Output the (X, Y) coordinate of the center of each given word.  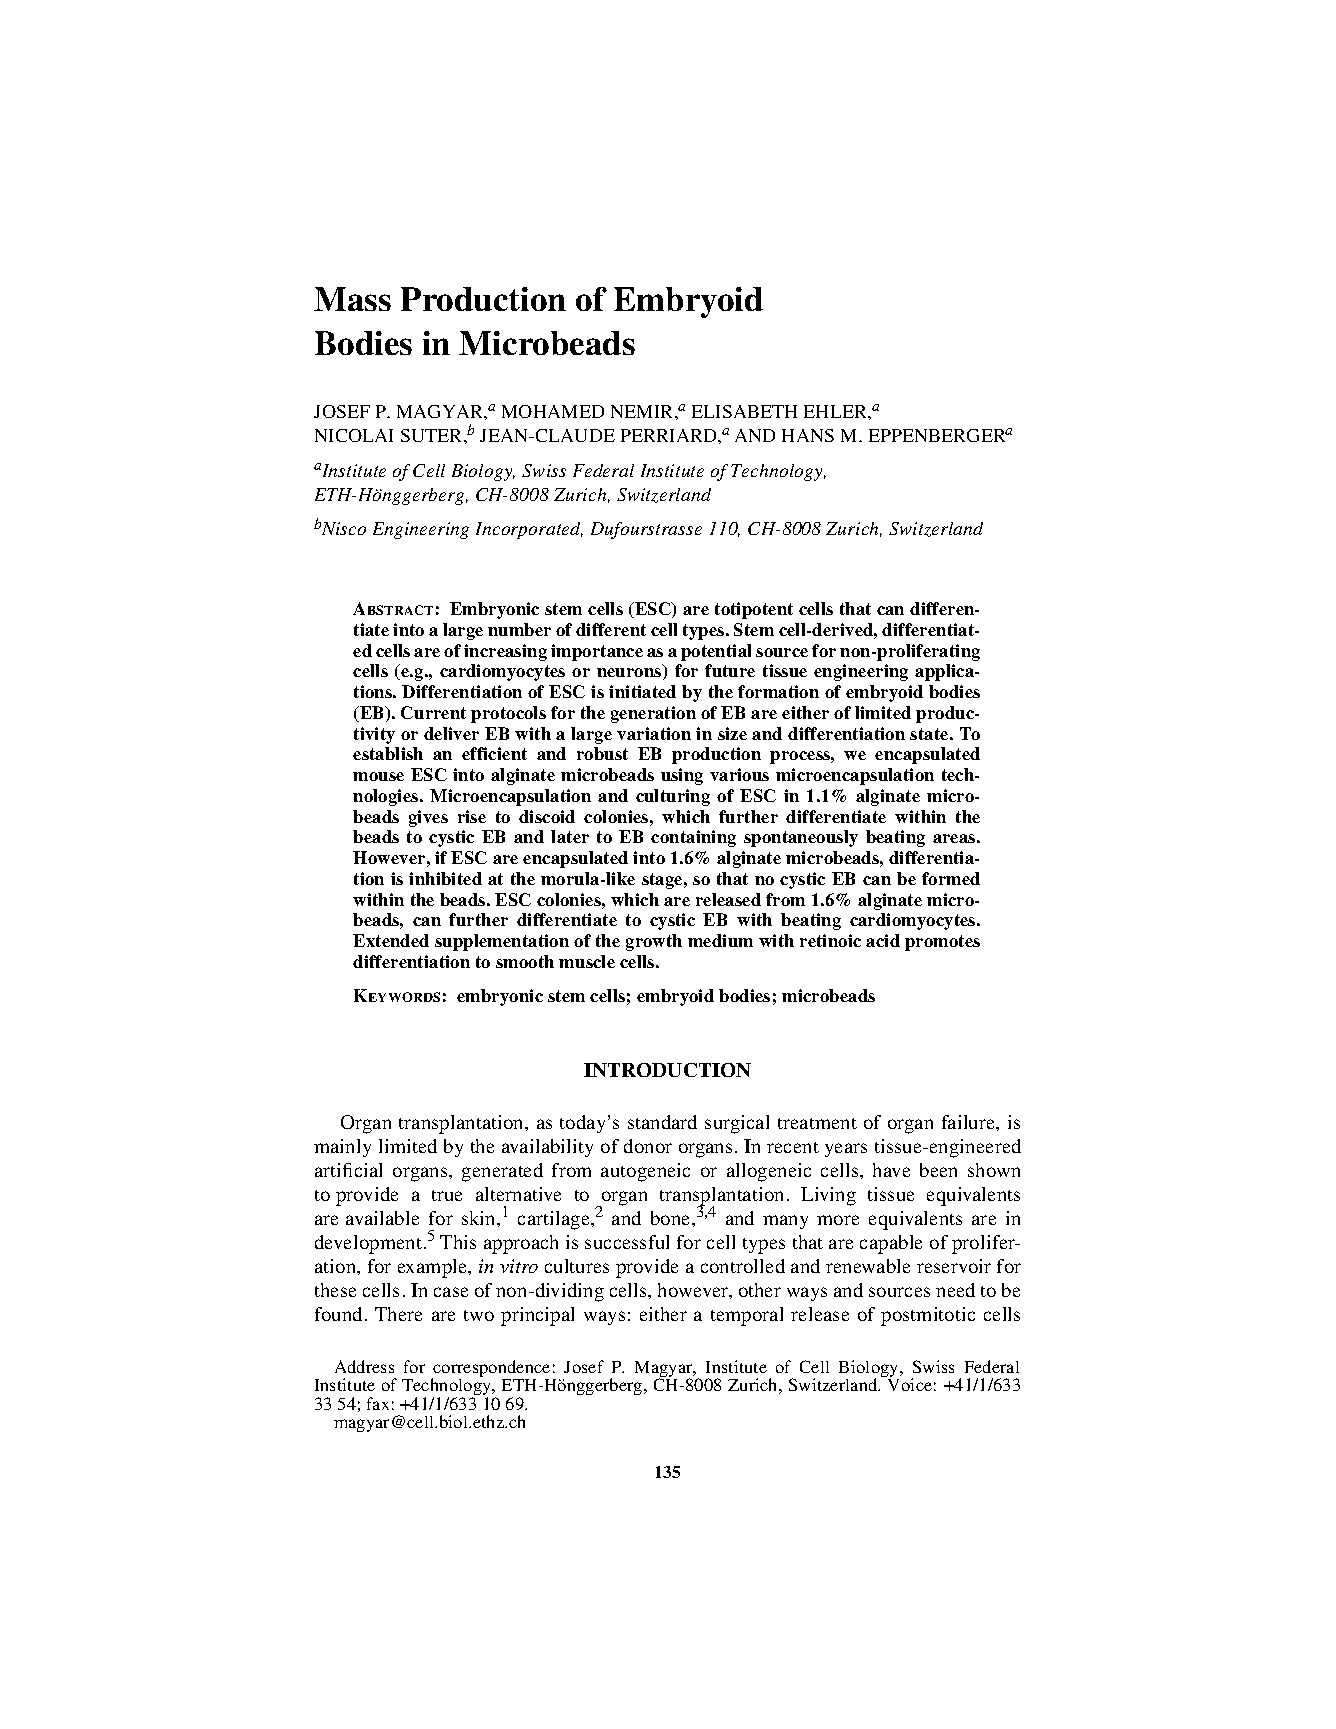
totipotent (754, 610)
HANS (808, 435)
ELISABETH (744, 411)
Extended (391, 940)
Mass (352, 299)
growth (654, 942)
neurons (630, 674)
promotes (942, 943)
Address (364, 1366)
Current (433, 712)
